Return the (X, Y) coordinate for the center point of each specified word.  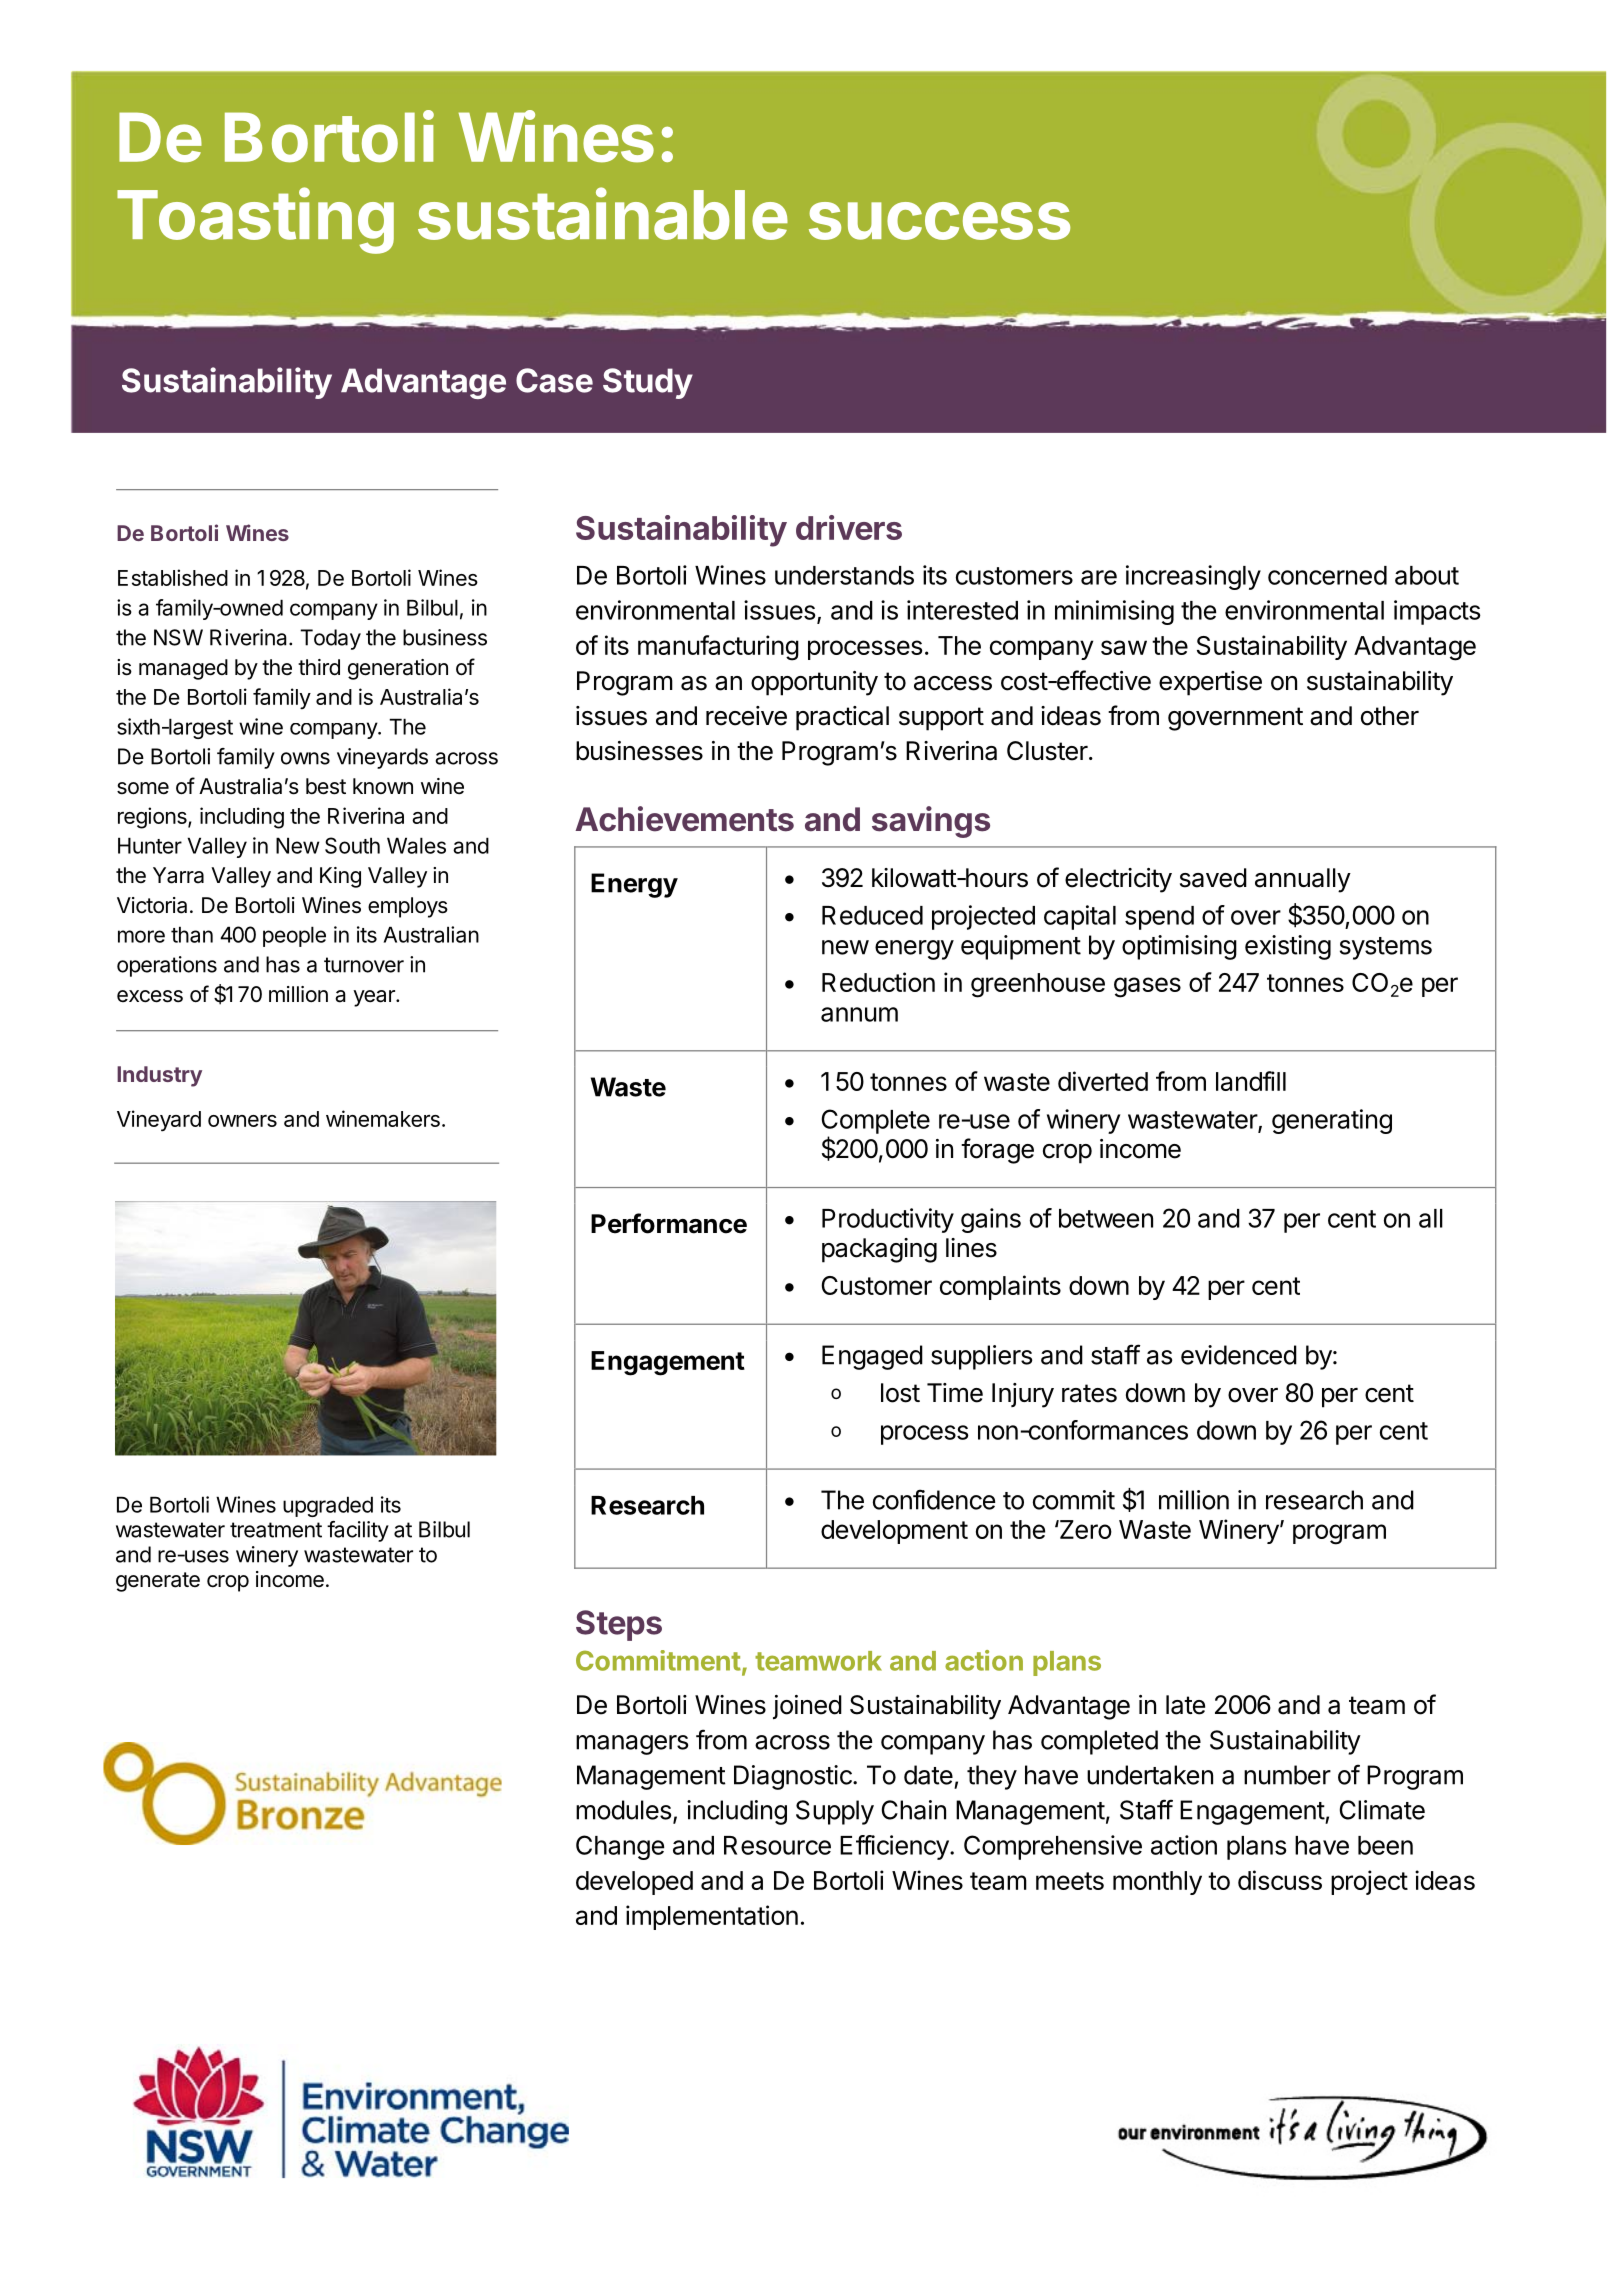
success (939, 221)
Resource (777, 1845)
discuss (1280, 1880)
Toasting (255, 221)
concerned (1327, 575)
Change (620, 1847)
